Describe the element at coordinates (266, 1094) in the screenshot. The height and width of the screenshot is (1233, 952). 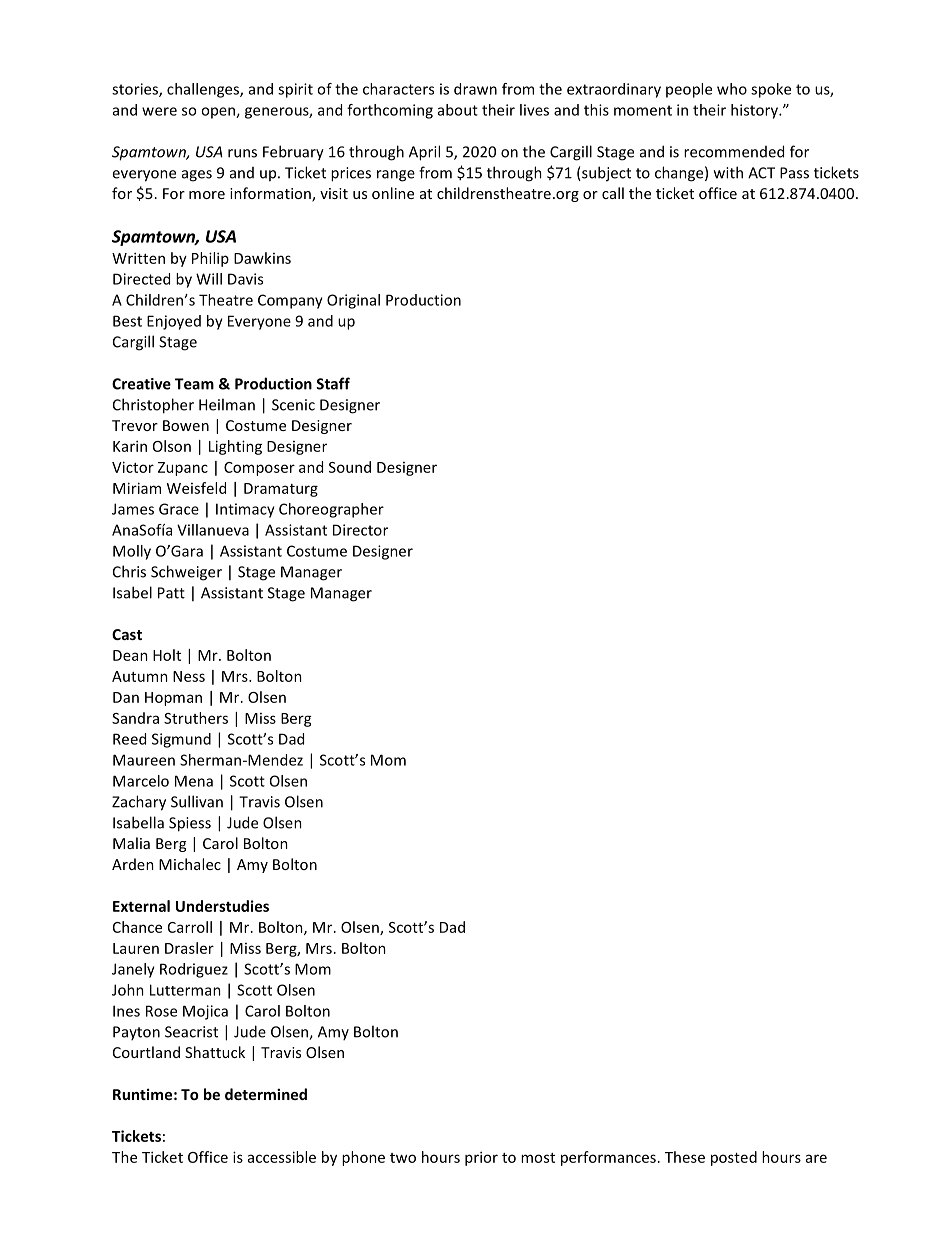
I see `determined` at that location.
